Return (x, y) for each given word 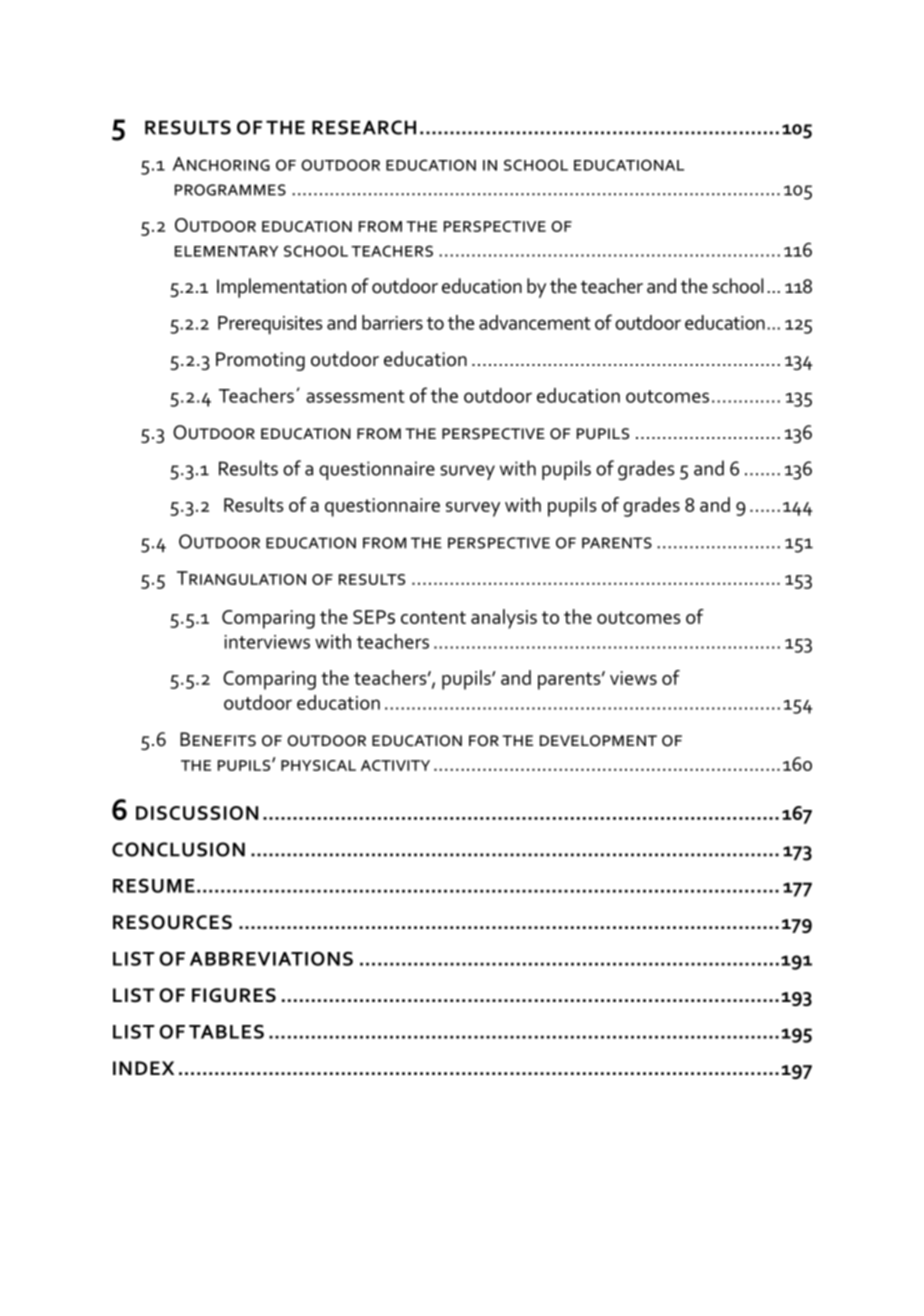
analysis (504, 619)
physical (318, 765)
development (598, 741)
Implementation (281, 288)
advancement (535, 322)
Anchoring (221, 164)
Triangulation (241, 578)
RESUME (154, 885)
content (433, 617)
